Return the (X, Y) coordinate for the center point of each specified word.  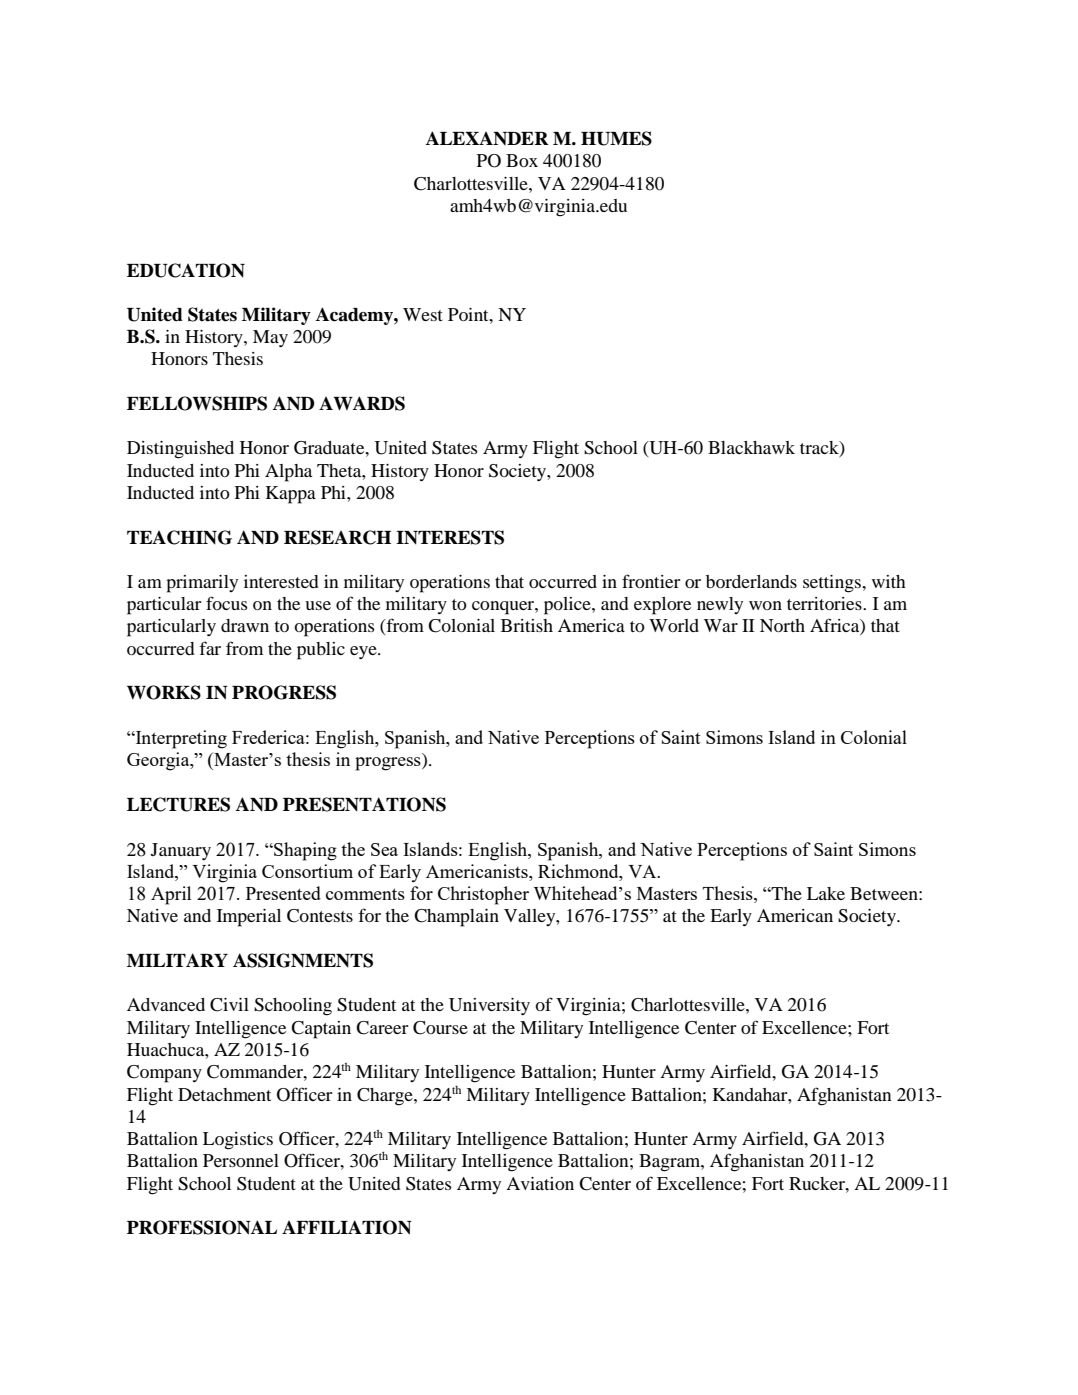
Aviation (540, 1183)
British (527, 625)
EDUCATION (186, 270)
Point (469, 314)
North (782, 625)
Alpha (288, 473)
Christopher (483, 895)
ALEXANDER (487, 138)
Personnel (241, 1160)
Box (522, 160)
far (210, 648)
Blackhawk (751, 447)
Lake (826, 893)
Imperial (249, 918)
